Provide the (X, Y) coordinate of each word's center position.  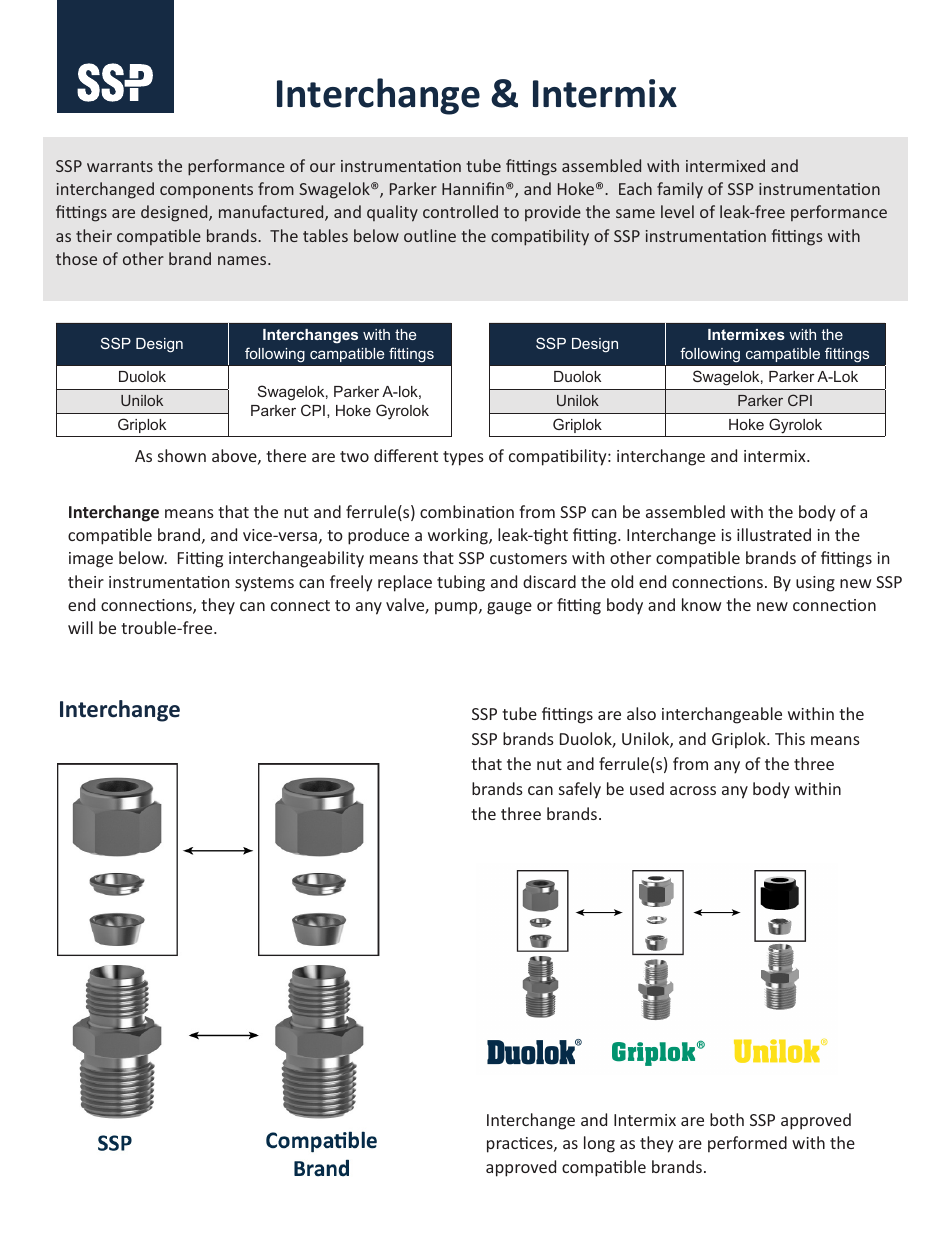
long (599, 1144)
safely (580, 790)
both (727, 1119)
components (206, 191)
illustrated (774, 534)
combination (467, 511)
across (693, 790)
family (680, 190)
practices (521, 1145)
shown (182, 455)
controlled (460, 211)
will (80, 627)
